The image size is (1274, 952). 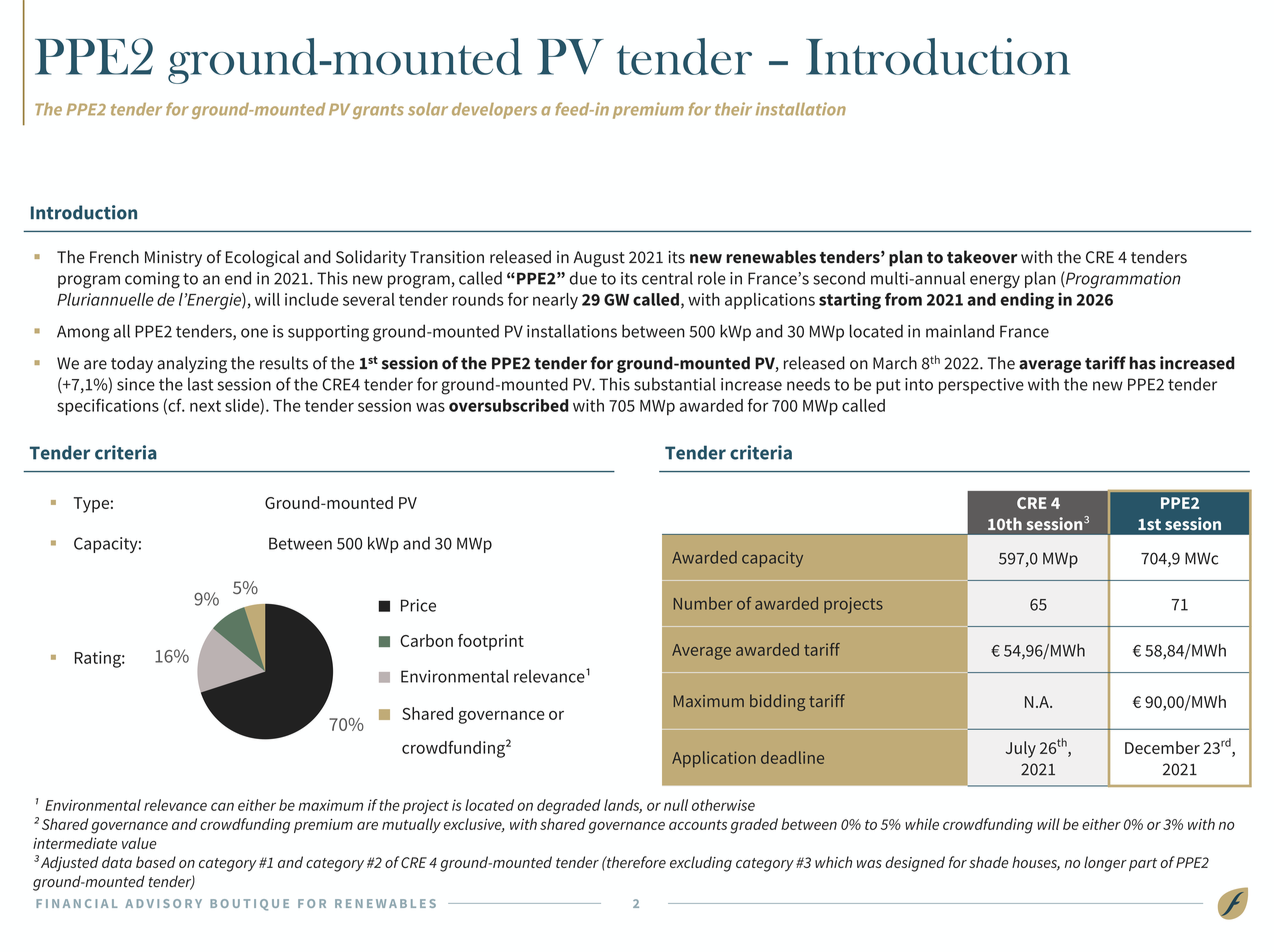 What do you see at coordinates (494, 111) in the screenshot?
I see `developers` at bounding box center [494, 111].
